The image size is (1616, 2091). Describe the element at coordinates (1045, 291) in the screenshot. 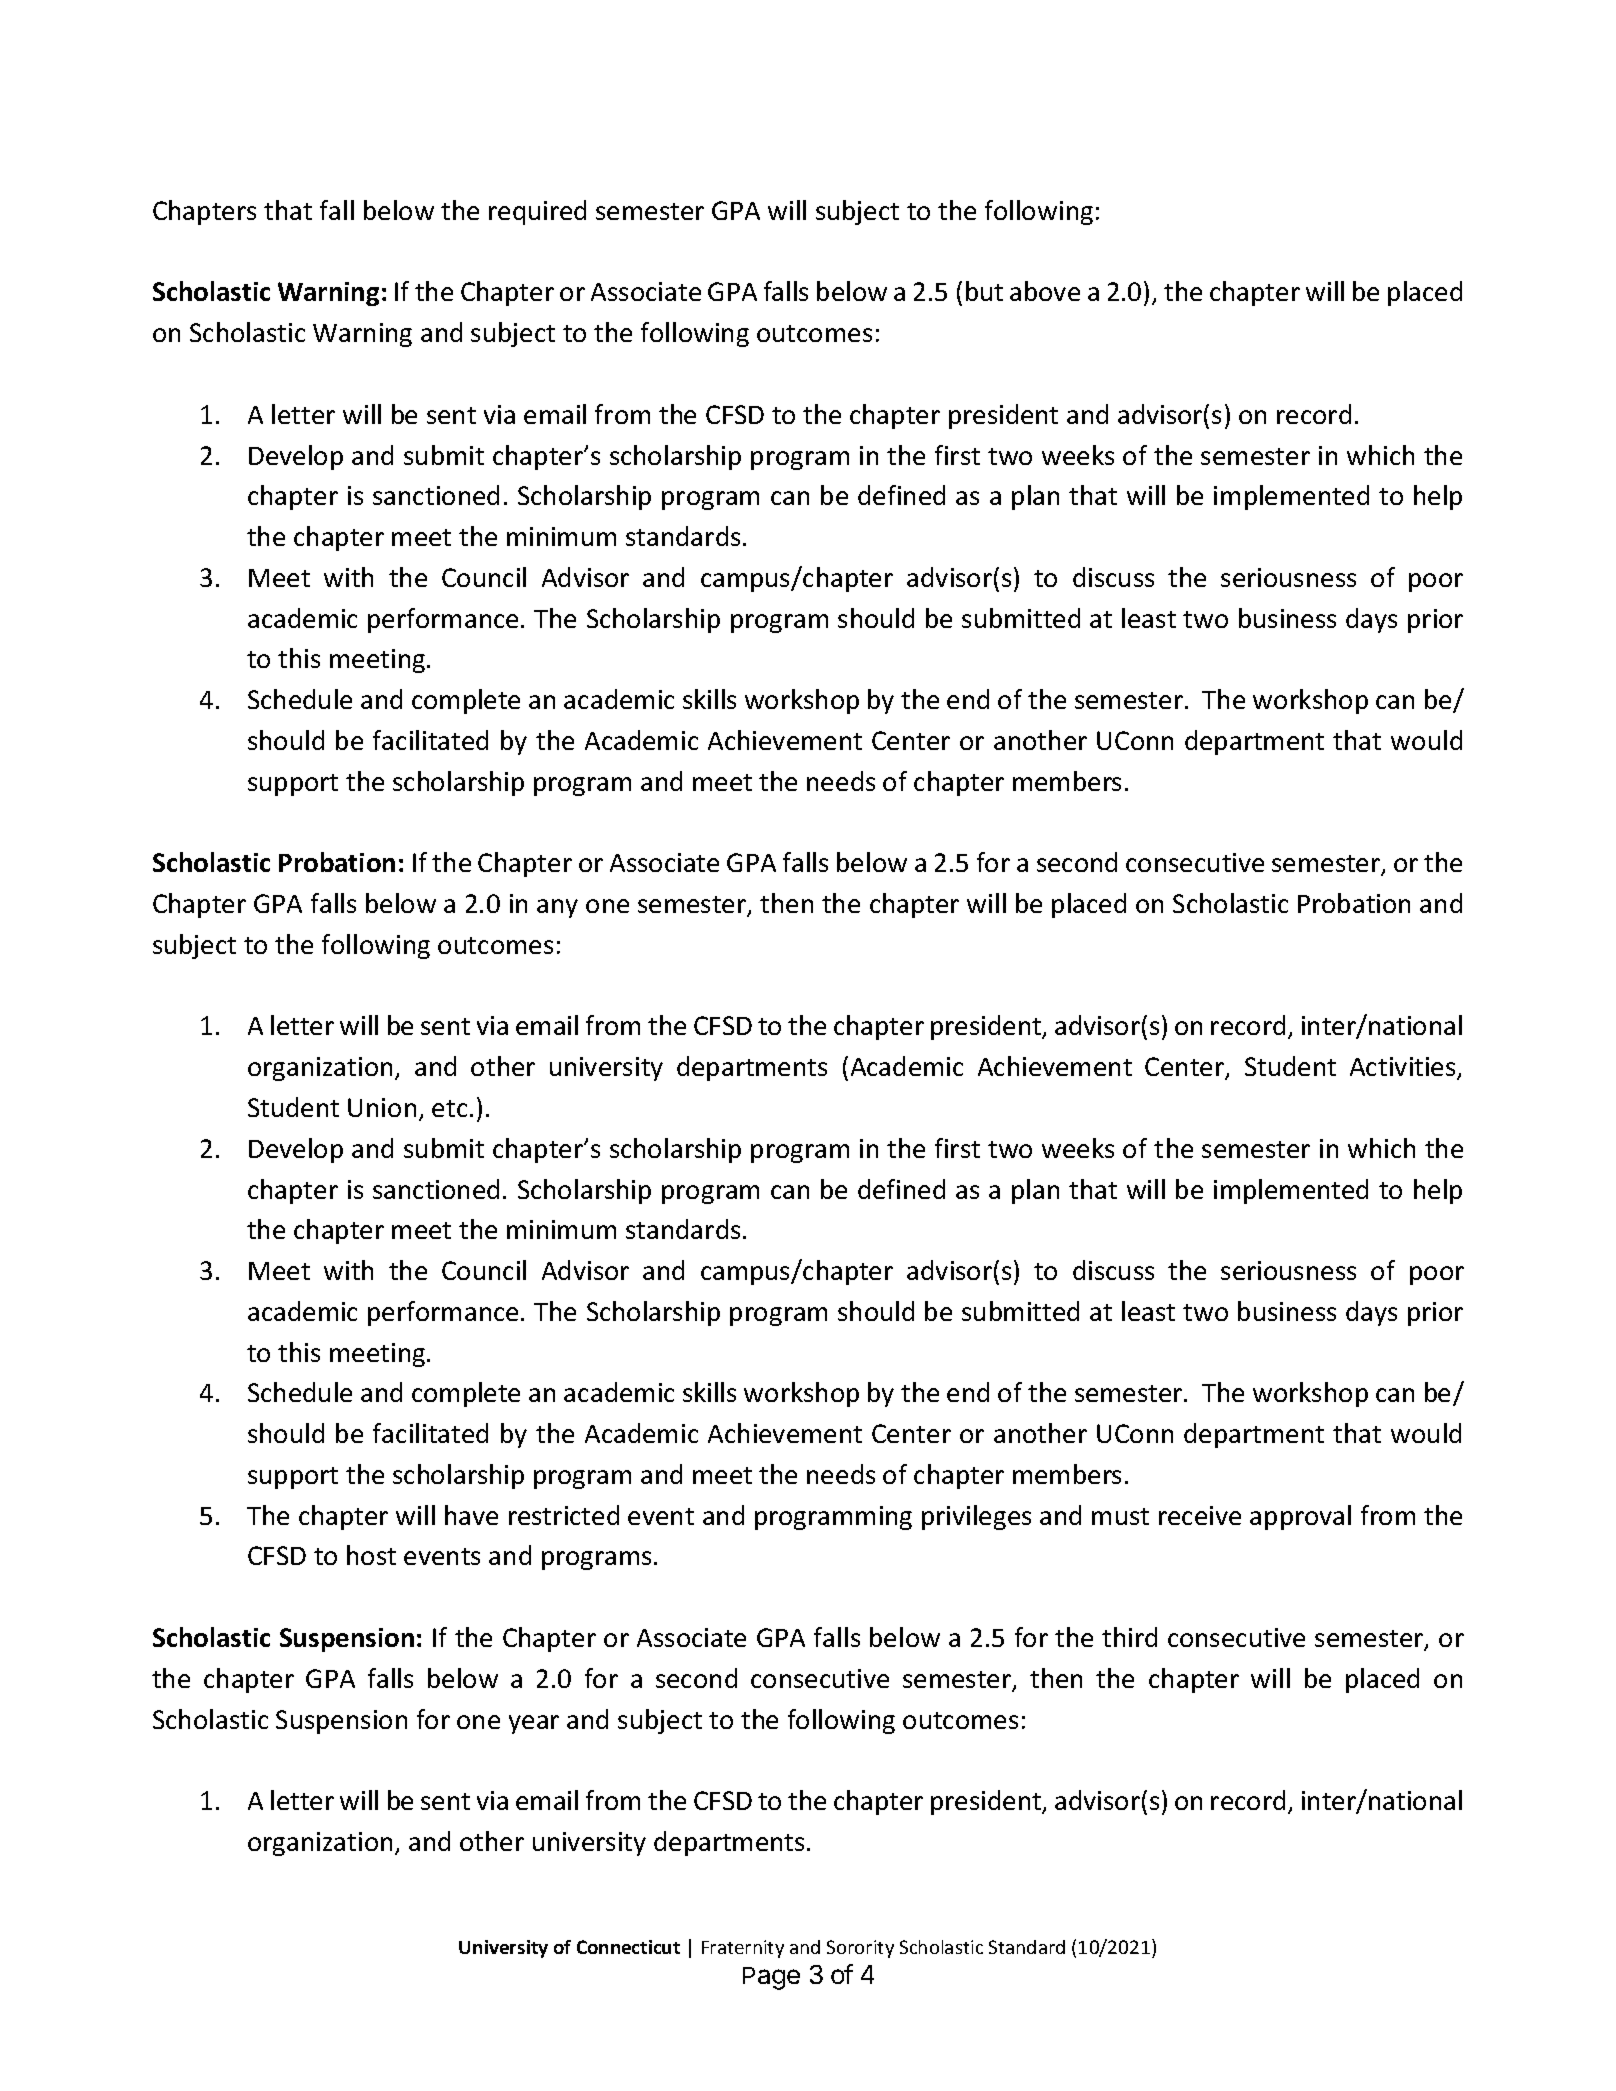

I see `above` at that location.
